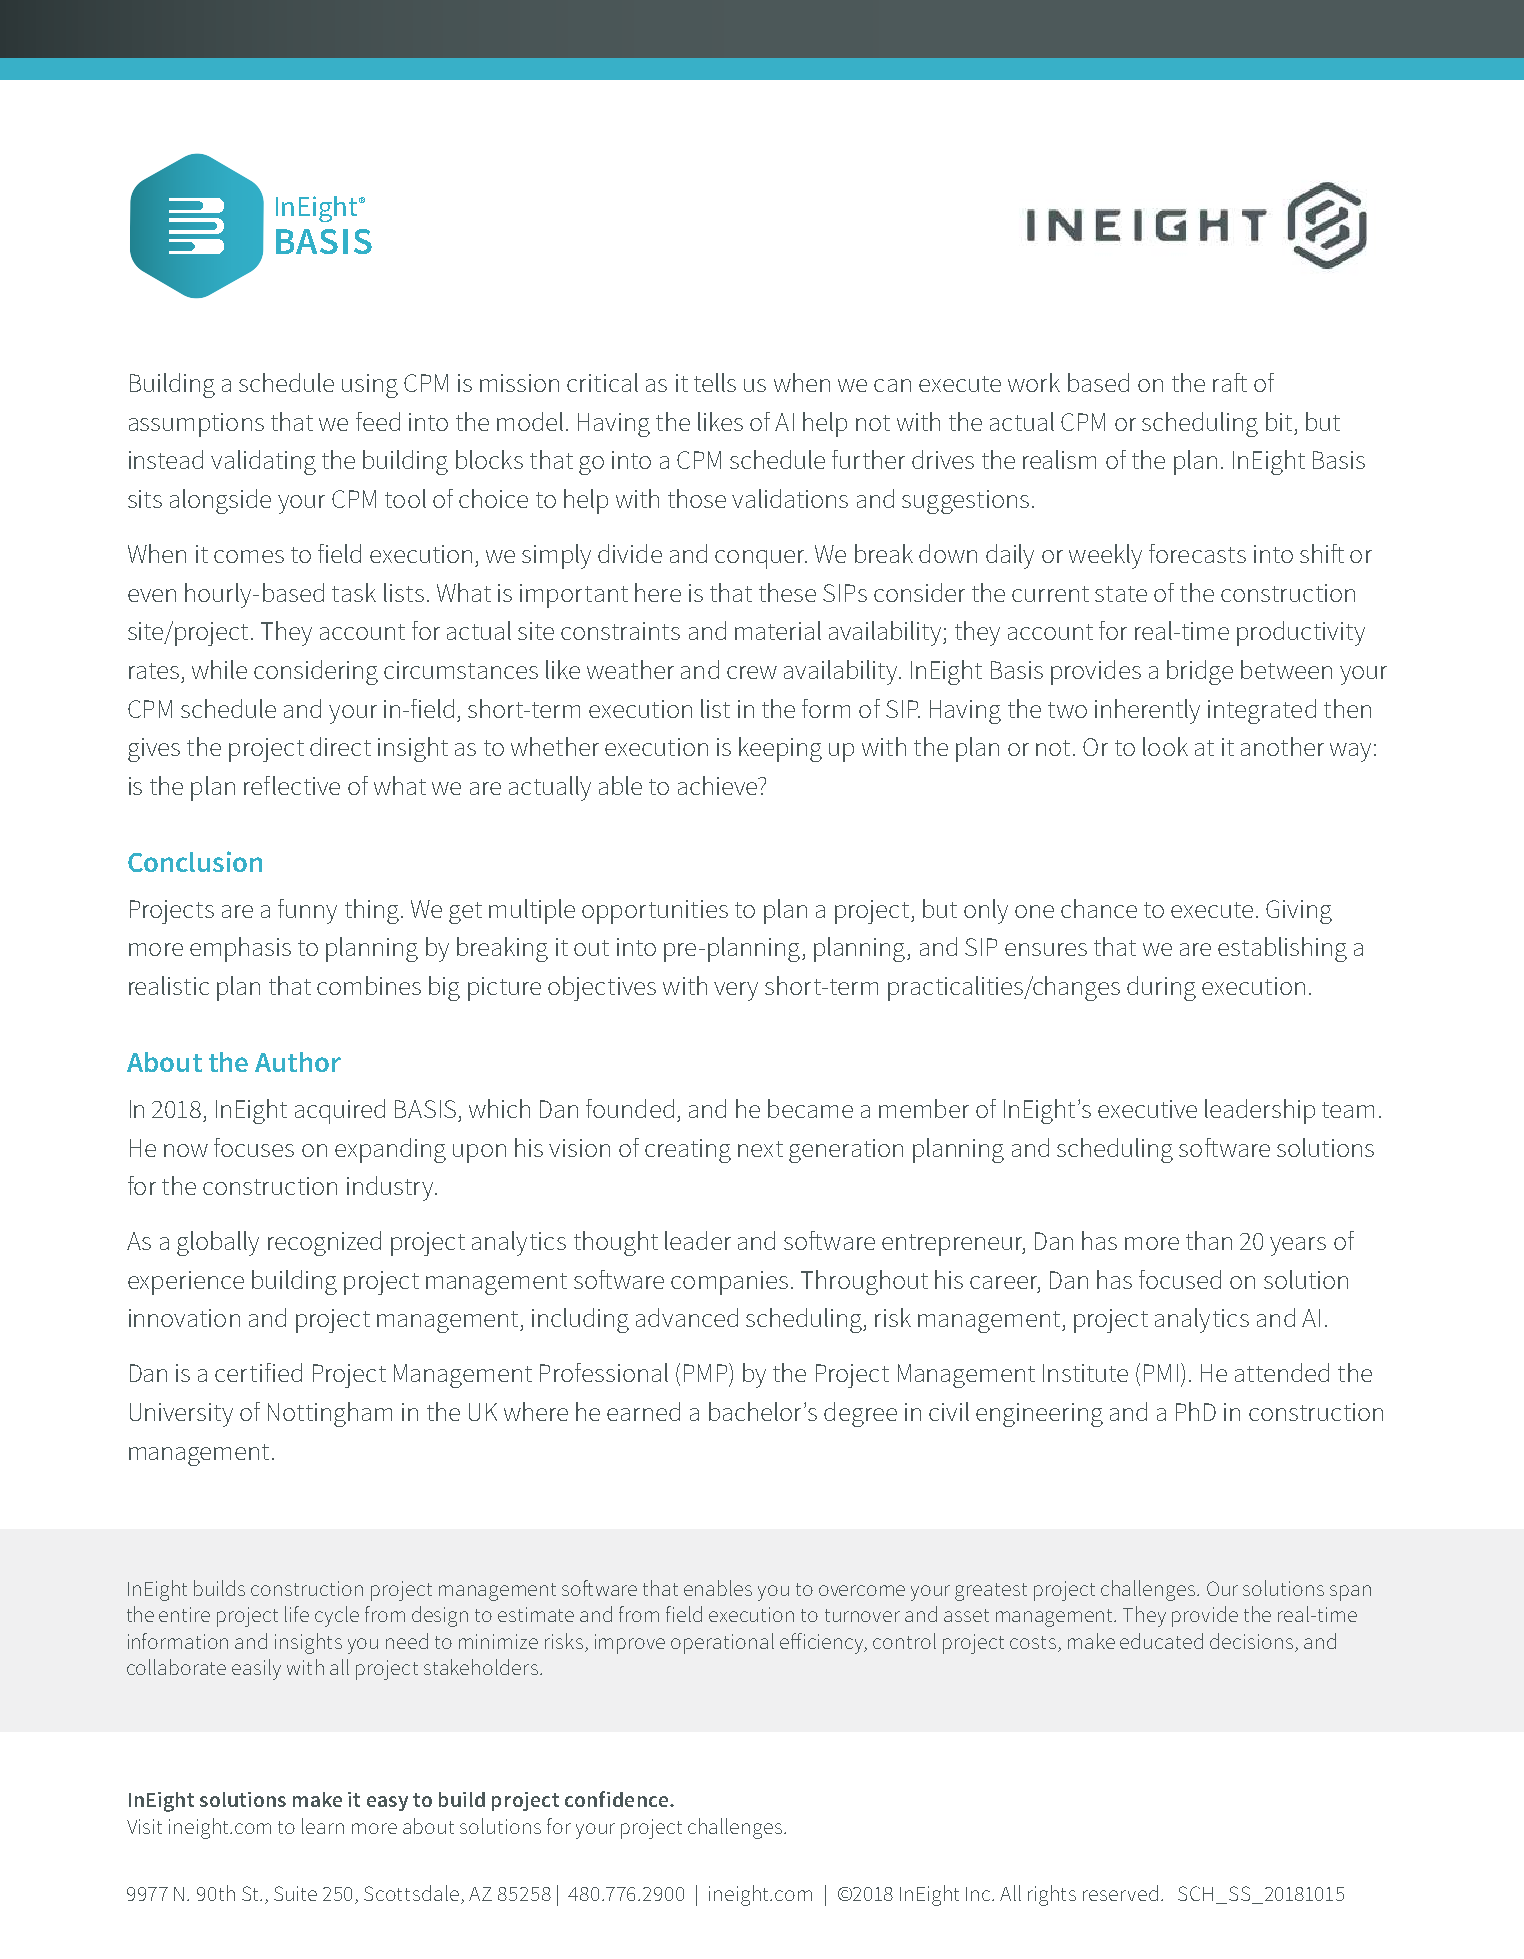 The height and width of the screenshot is (1959, 1524). Describe the element at coordinates (618, 1799) in the screenshot. I see `confidence` at that location.
